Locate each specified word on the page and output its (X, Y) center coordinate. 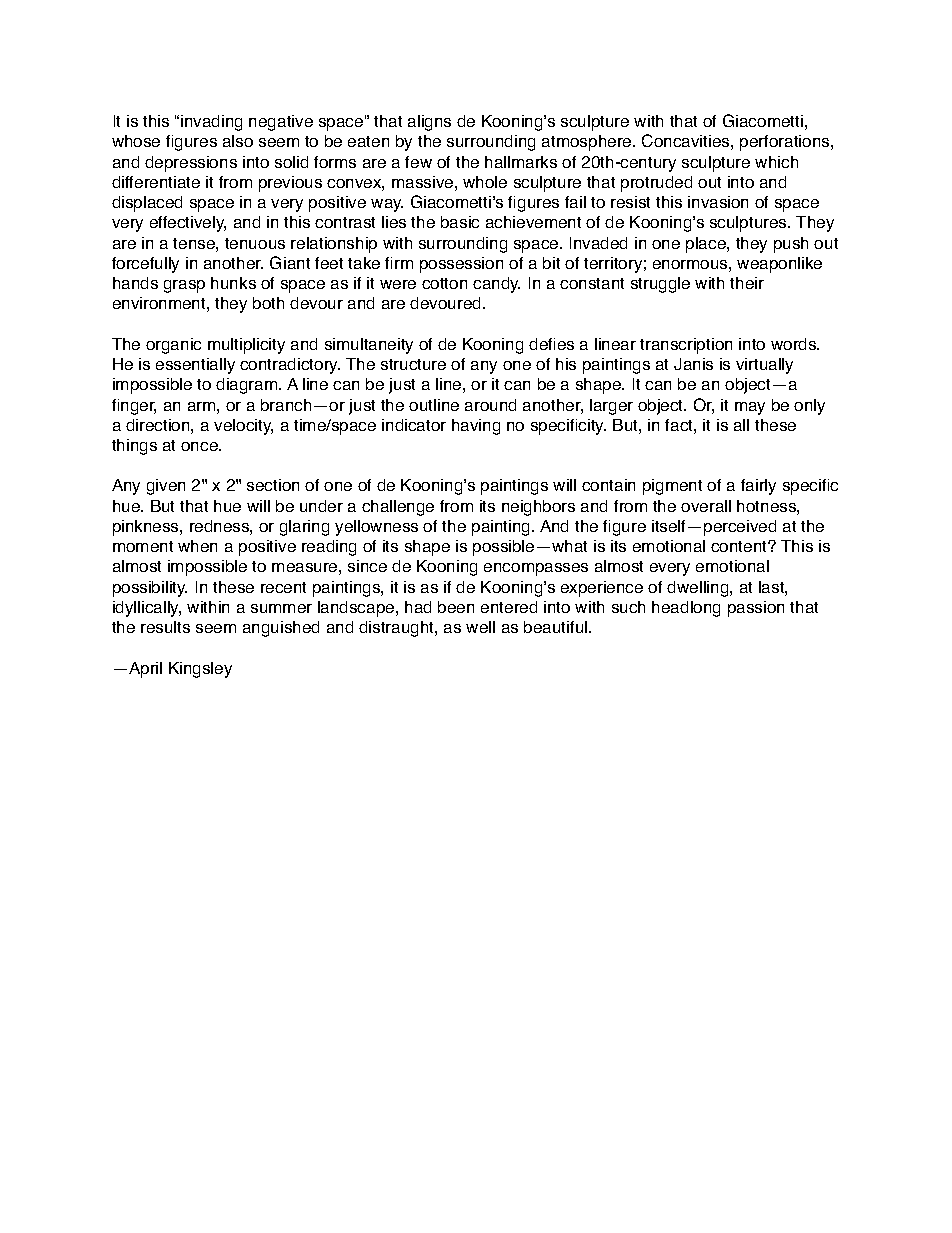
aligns (429, 123)
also (238, 141)
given (166, 487)
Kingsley (200, 670)
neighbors (538, 508)
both (268, 303)
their (747, 283)
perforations (786, 143)
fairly (758, 487)
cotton (444, 283)
